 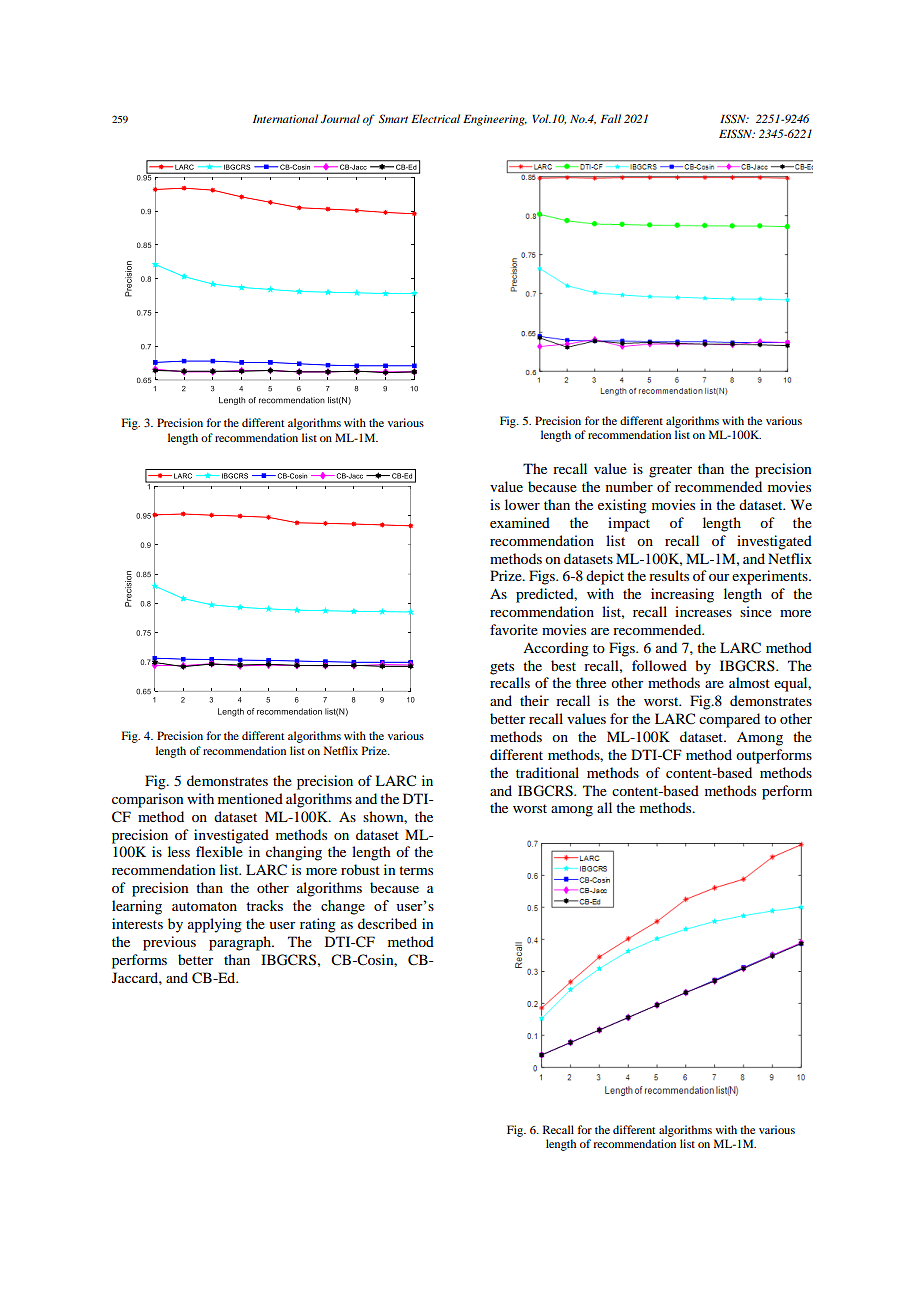 What do you see at coordinates (610, 118) in the screenshot?
I see `Fall` at bounding box center [610, 118].
